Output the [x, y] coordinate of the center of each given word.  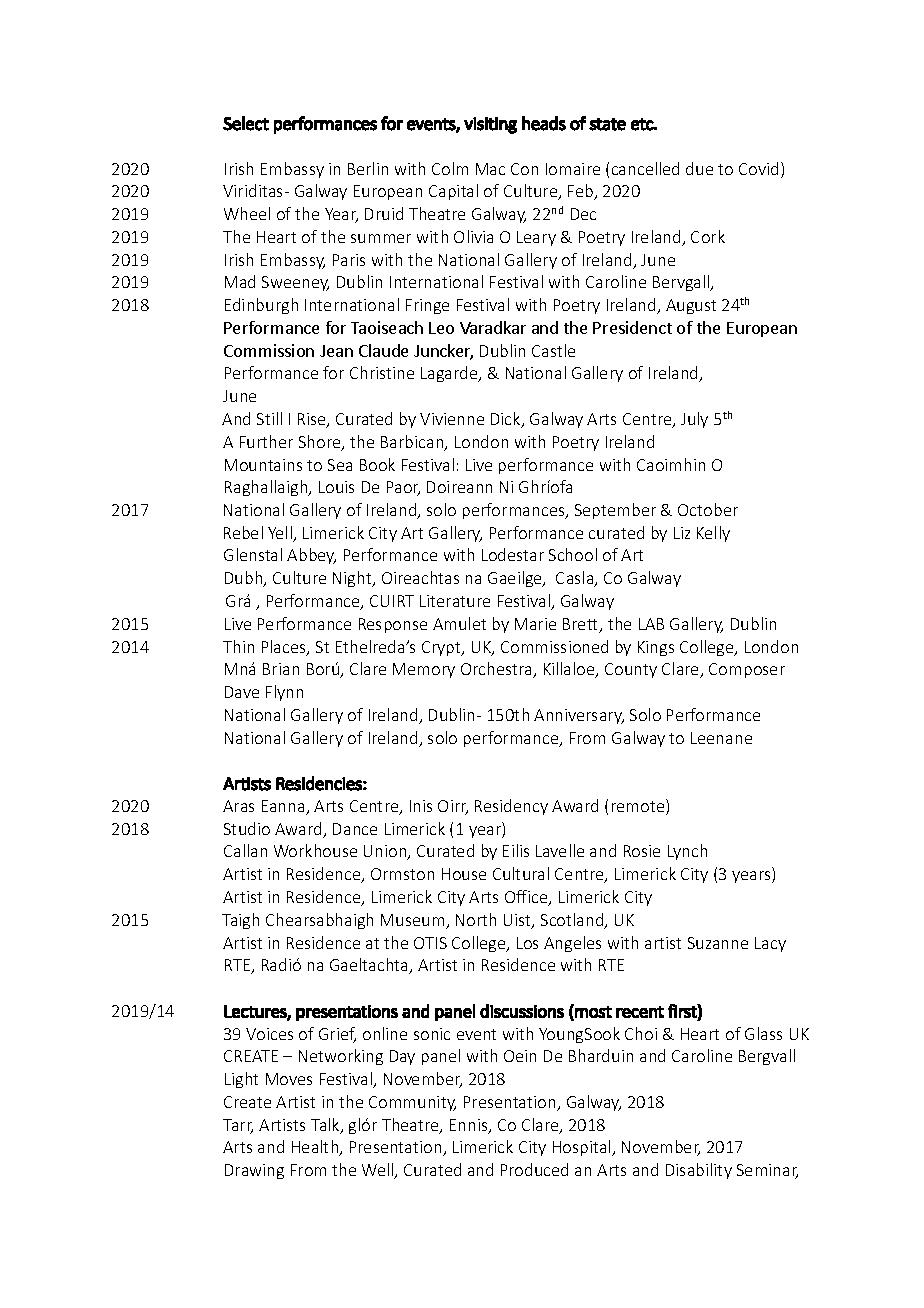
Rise [313, 420]
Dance [355, 829]
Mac [490, 169]
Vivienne [452, 419]
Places [285, 648]
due [699, 168]
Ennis [470, 1126]
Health [316, 1148]
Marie [535, 624]
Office [527, 898]
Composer [747, 670]
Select [246, 123]
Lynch [687, 852]
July [694, 420]
